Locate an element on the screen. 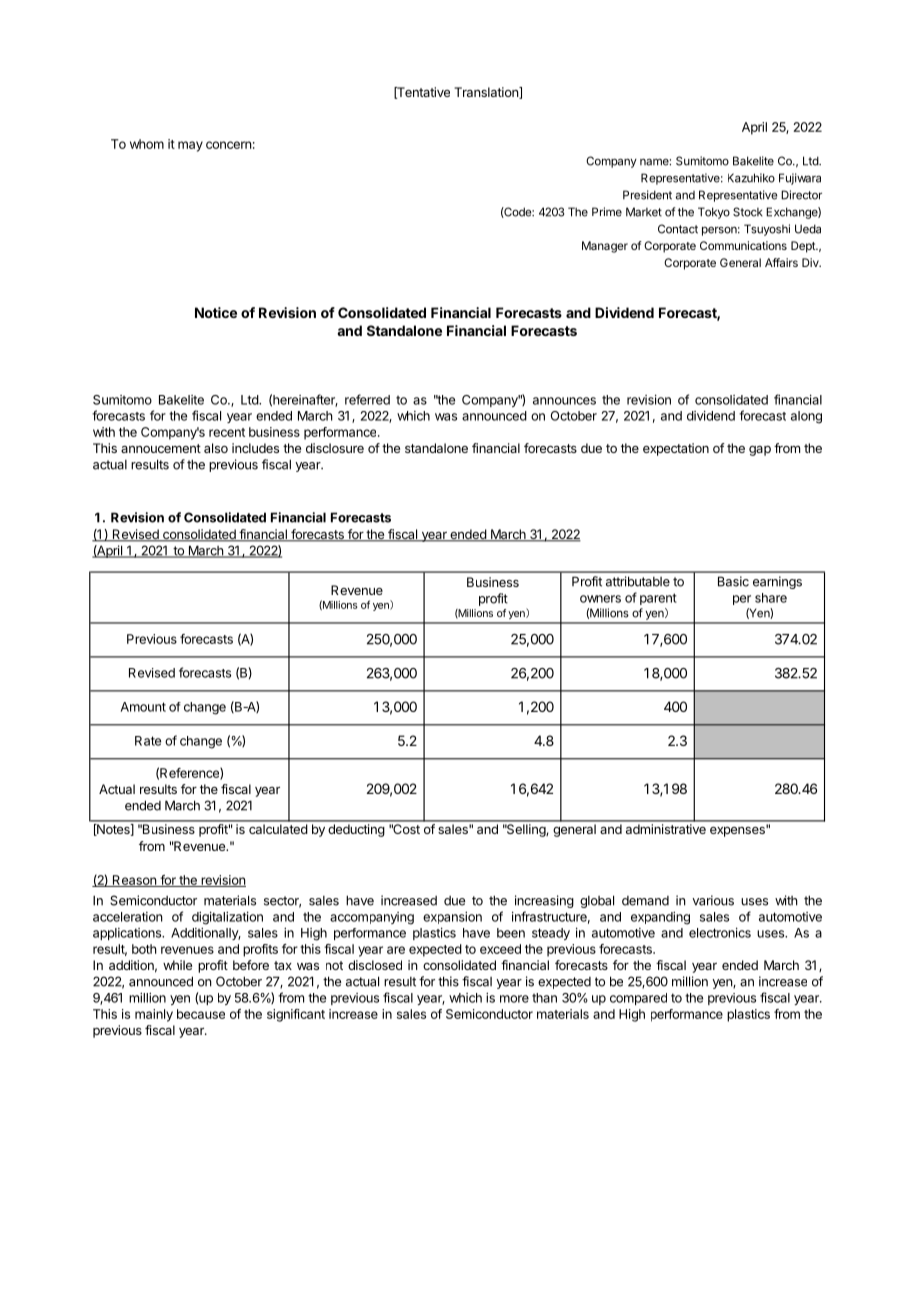 The image size is (924, 1308). Translation is located at coordinates (487, 93).
